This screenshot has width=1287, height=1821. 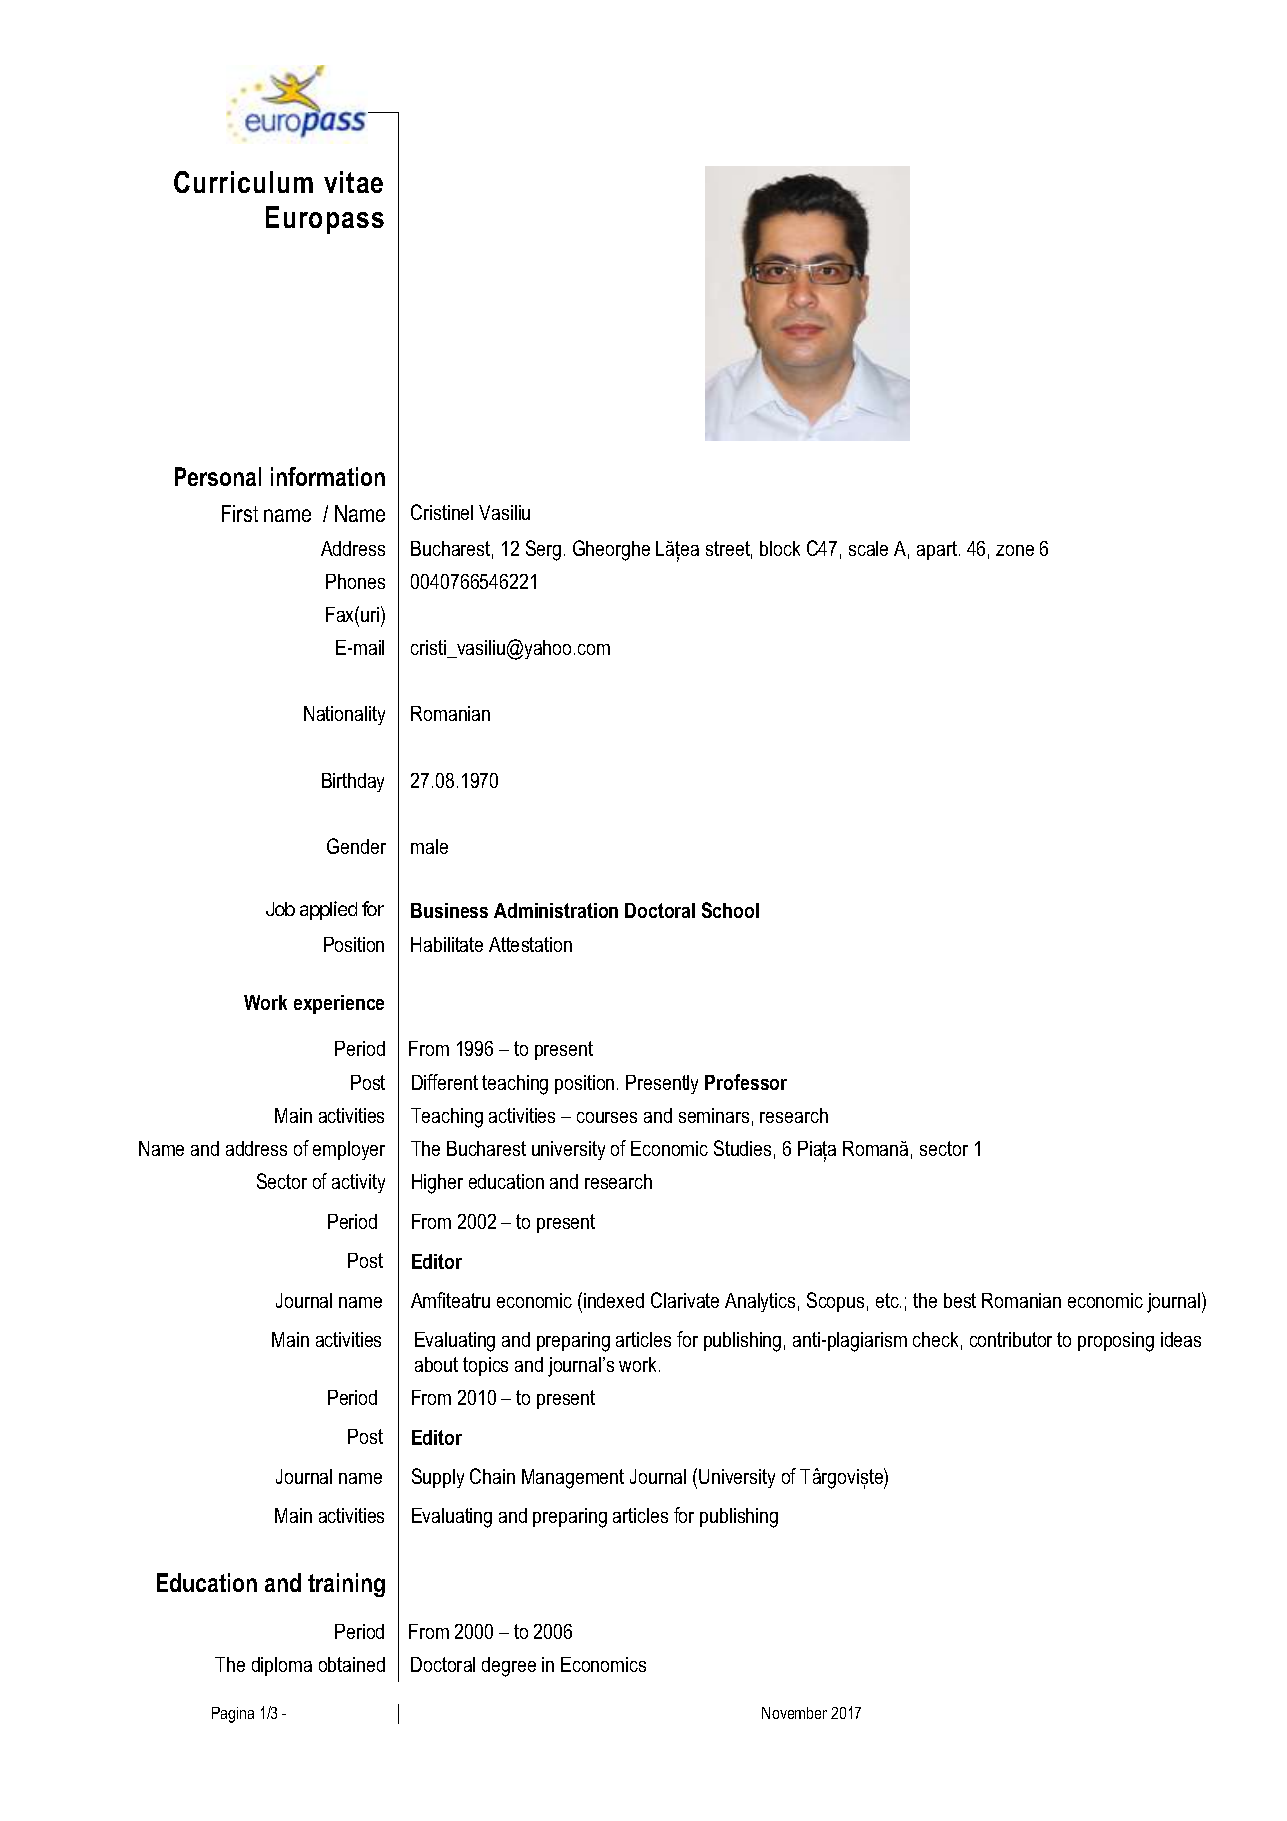 What do you see at coordinates (760, 1302) in the screenshot?
I see `Analytics` at bounding box center [760, 1302].
